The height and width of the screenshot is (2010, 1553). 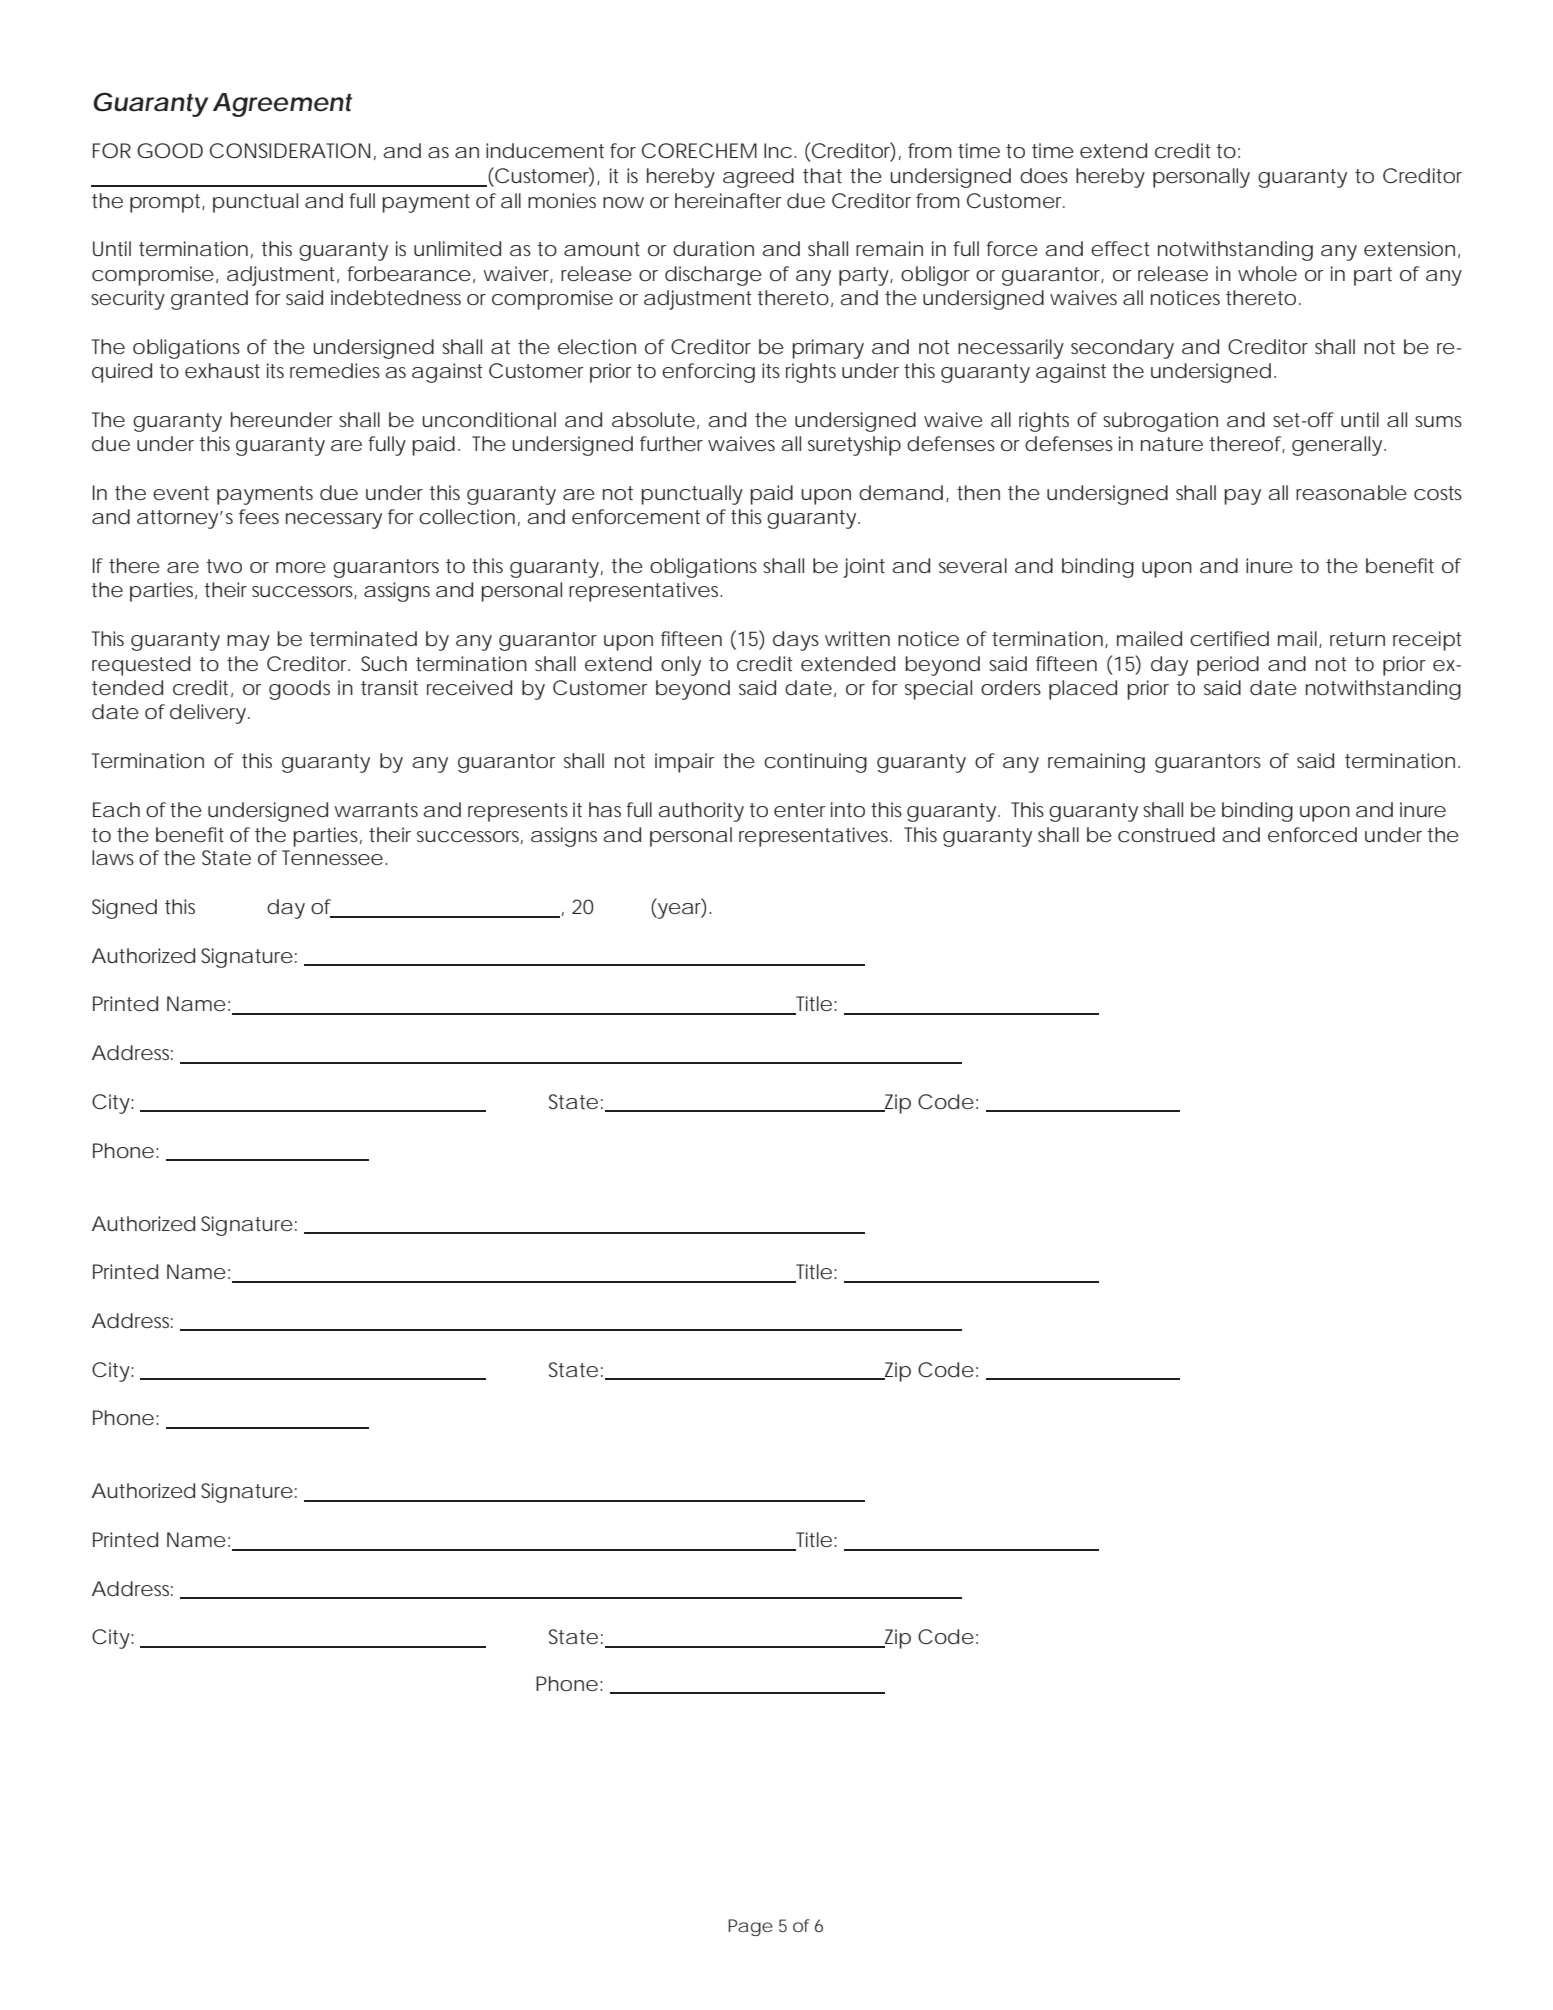 I want to click on has, so click(x=605, y=809).
